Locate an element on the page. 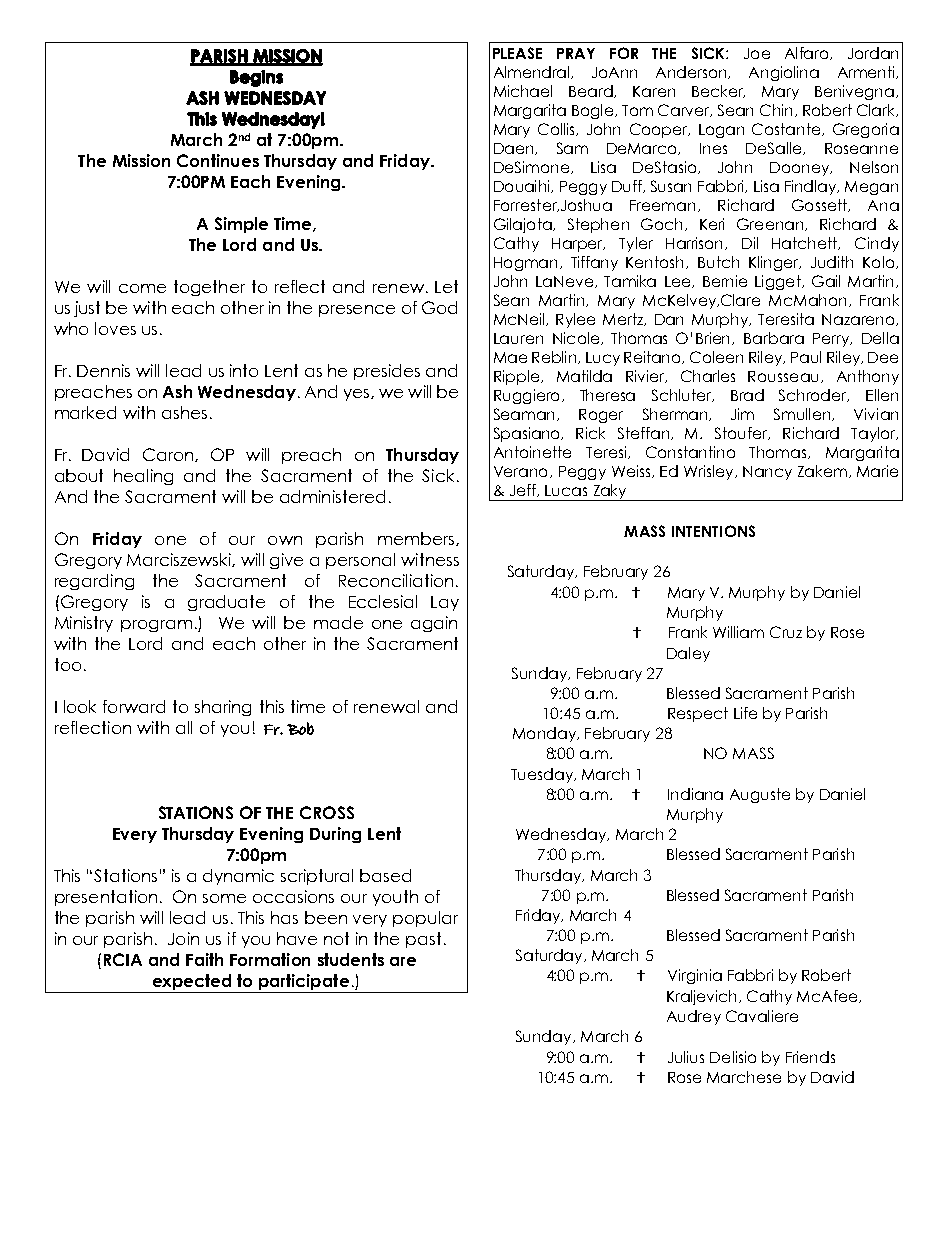 Image resolution: width=952 pixels, height=1233 pixels. Auguste is located at coordinates (760, 795).
